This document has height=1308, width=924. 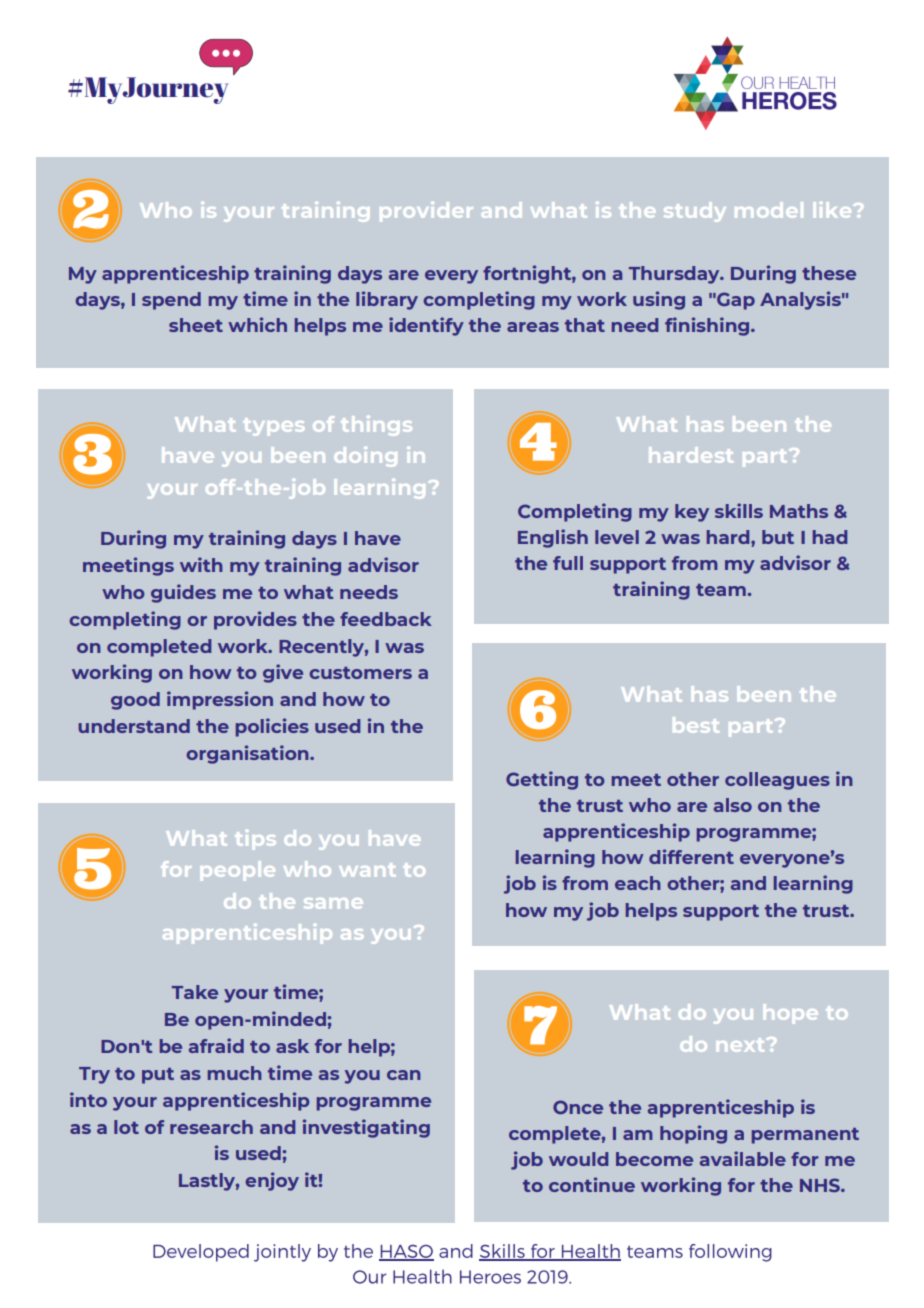 I want to click on organisation, so click(x=248, y=754).
